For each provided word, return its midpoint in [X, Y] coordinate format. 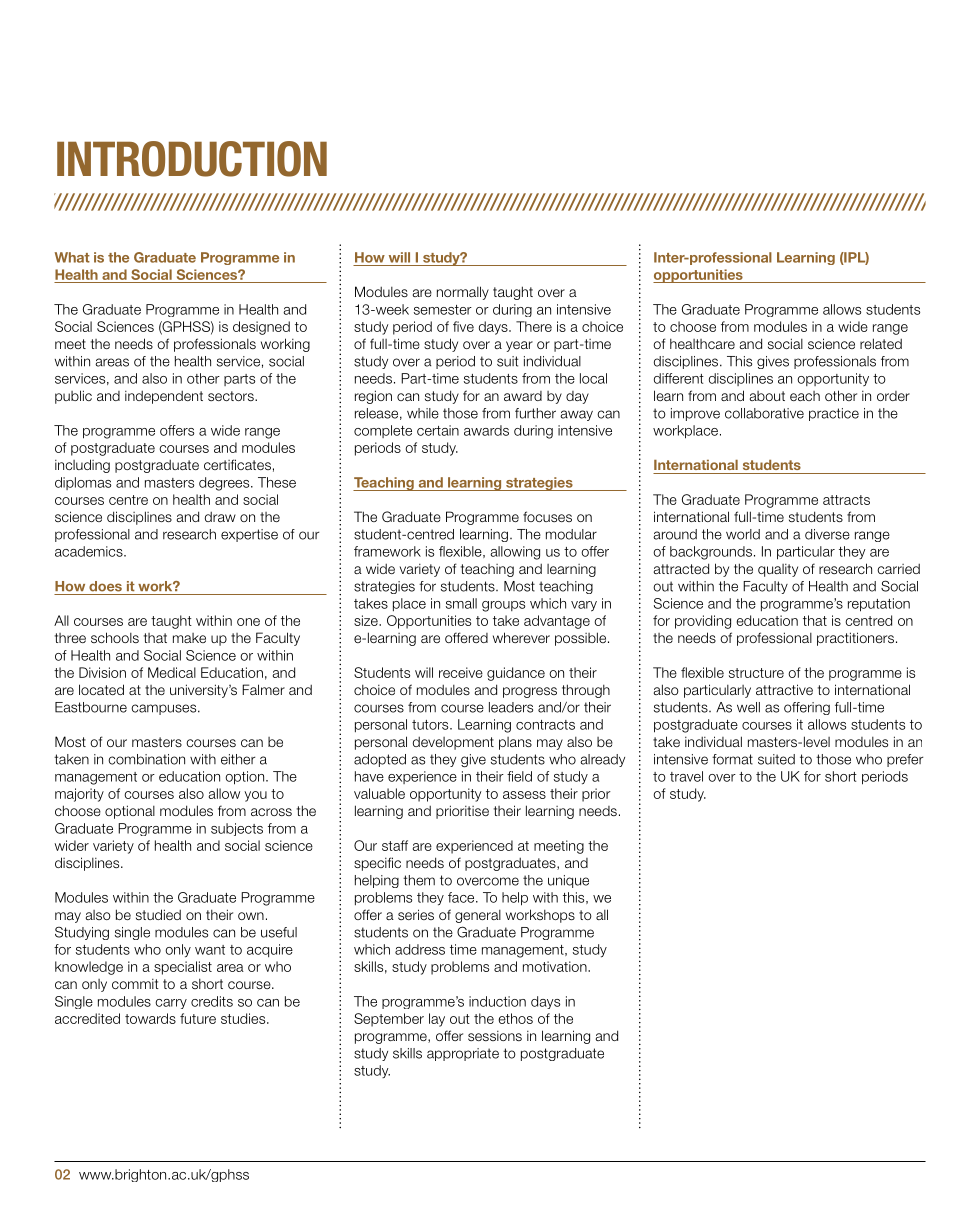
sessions [495, 1036]
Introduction [192, 159]
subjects [237, 829]
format [732, 759]
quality [778, 570]
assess [524, 795]
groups [503, 606]
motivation [556, 966]
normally [463, 293]
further [535, 413]
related [881, 343]
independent [164, 397]
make [189, 638]
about [767, 396]
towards [150, 1018]
